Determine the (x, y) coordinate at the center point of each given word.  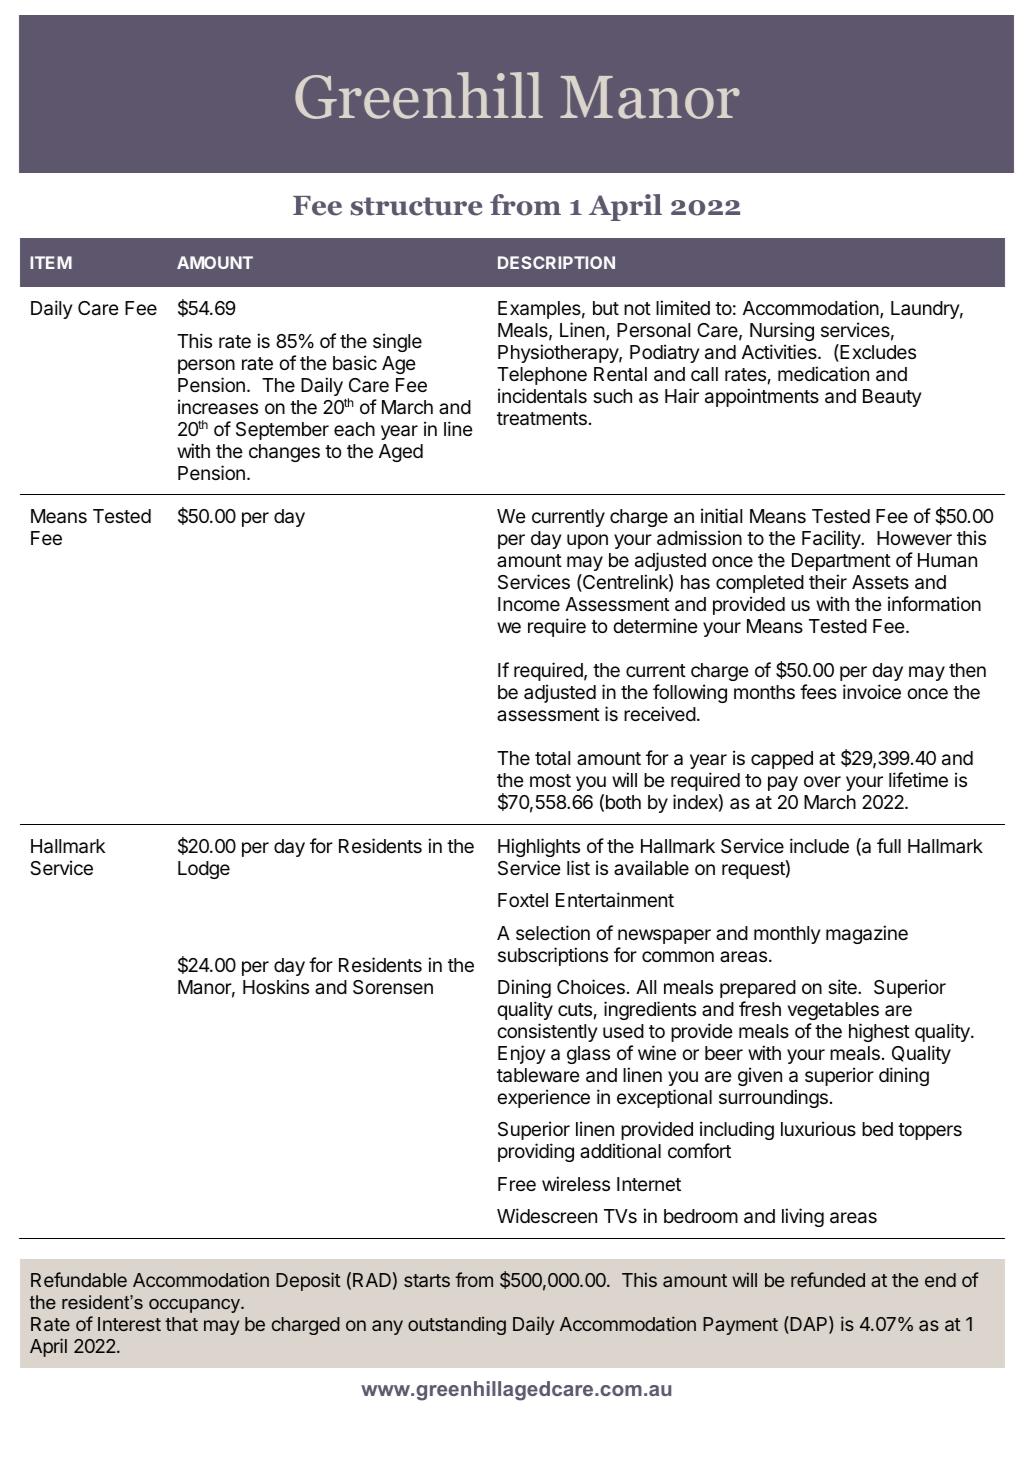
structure (416, 206)
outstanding (457, 1325)
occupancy (195, 1306)
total (552, 758)
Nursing (782, 333)
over (822, 781)
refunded (828, 1279)
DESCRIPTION (556, 262)
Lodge (204, 870)
